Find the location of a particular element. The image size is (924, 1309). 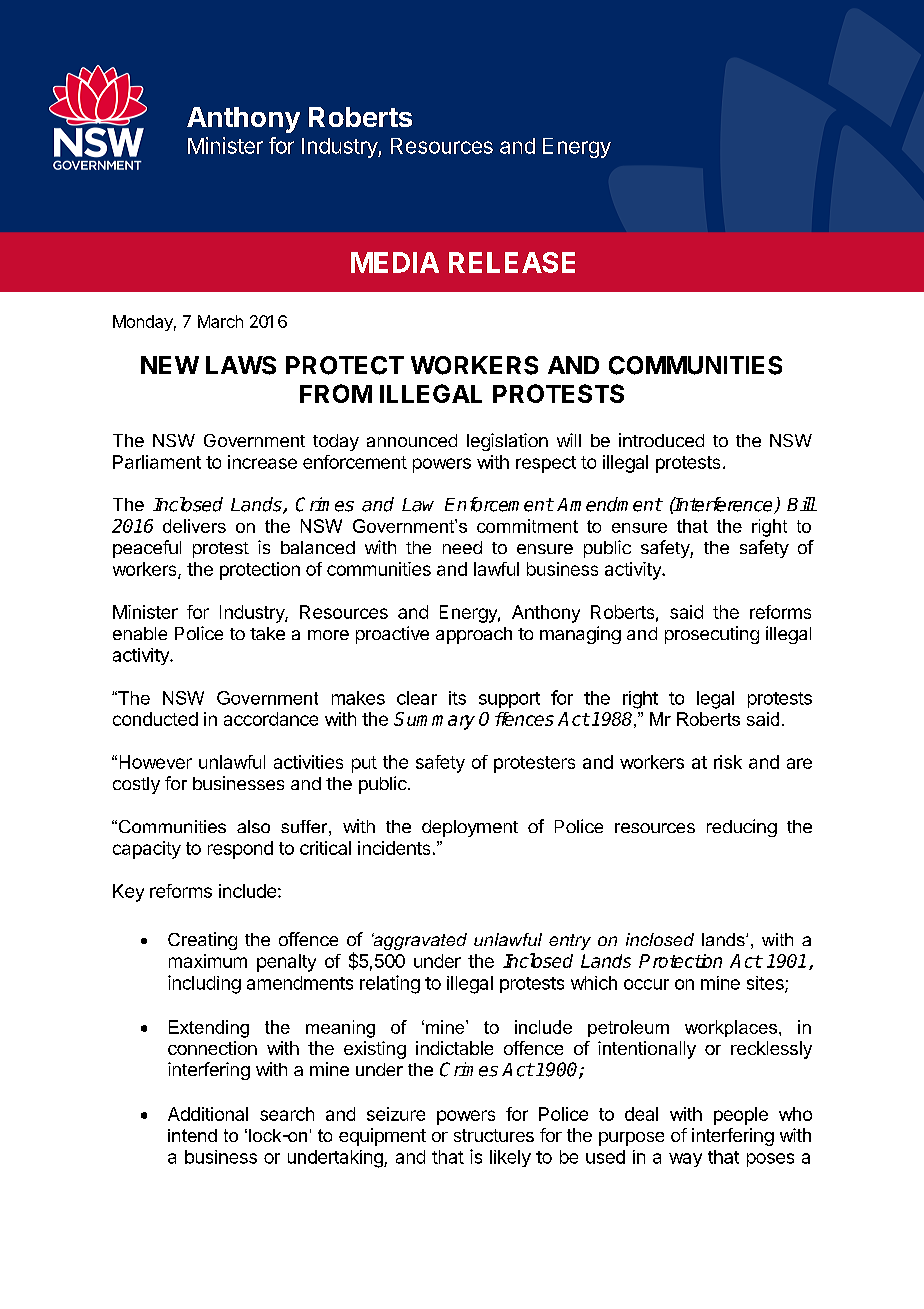

March is located at coordinates (220, 321).
